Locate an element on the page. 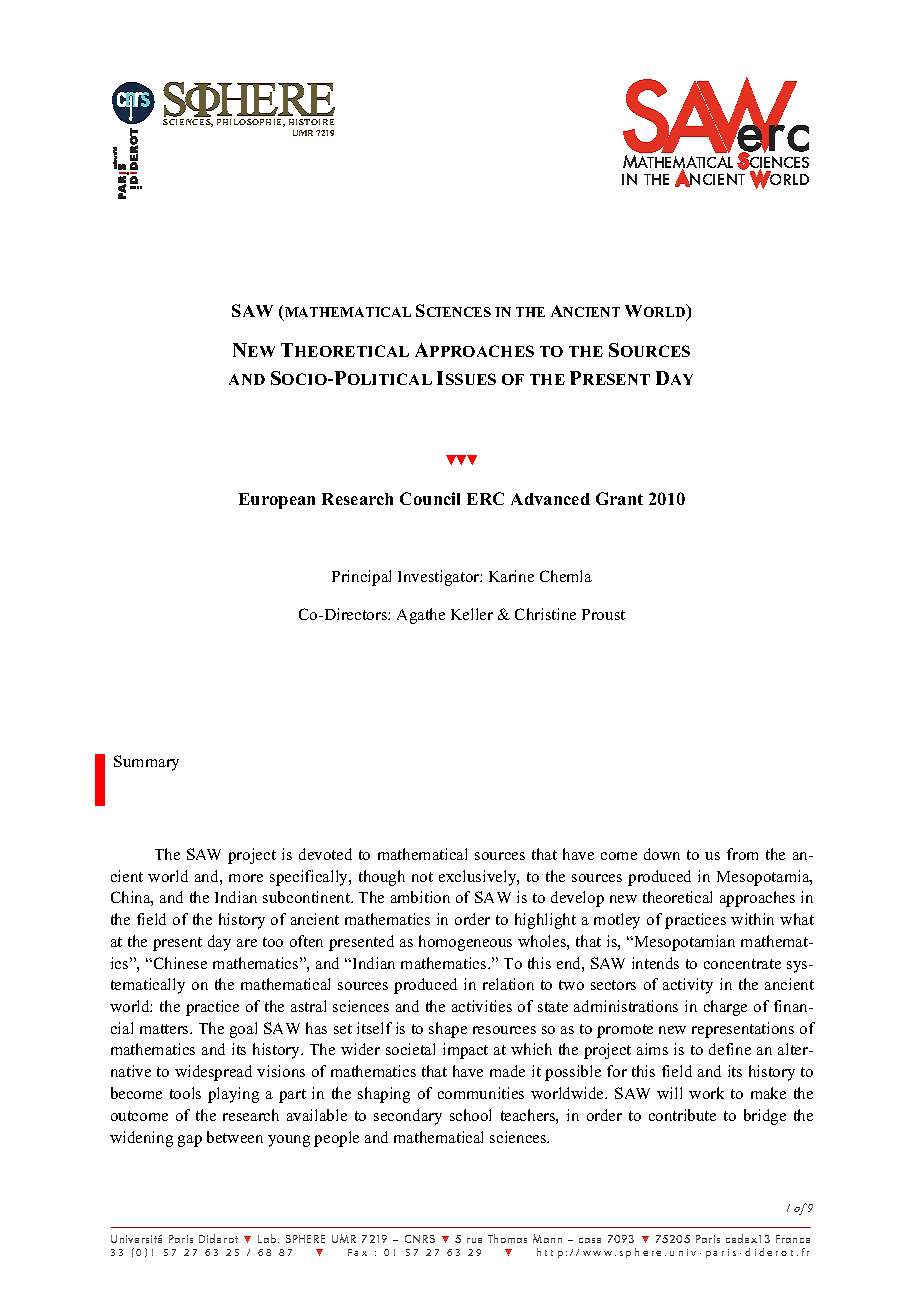  HISTOIRE is located at coordinates (311, 122).
